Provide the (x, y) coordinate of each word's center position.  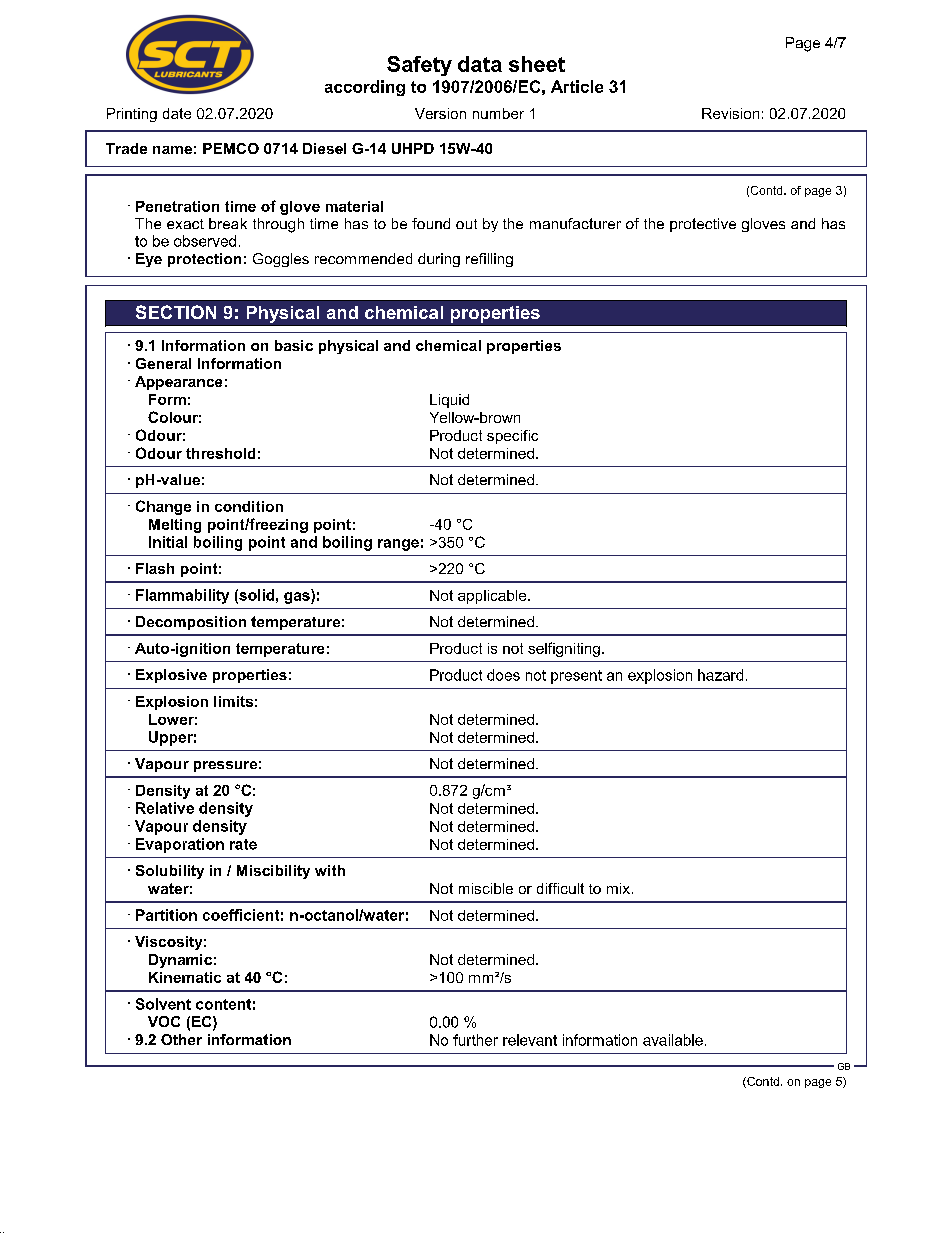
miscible (486, 888)
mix (618, 888)
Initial (168, 542)
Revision (730, 113)
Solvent (163, 1004)
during (439, 260)
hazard (720, 675)
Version (440, 113)
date (177, 113)
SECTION (176, 312)
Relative (165, 808)
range (398, 545)
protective (703, 225)
